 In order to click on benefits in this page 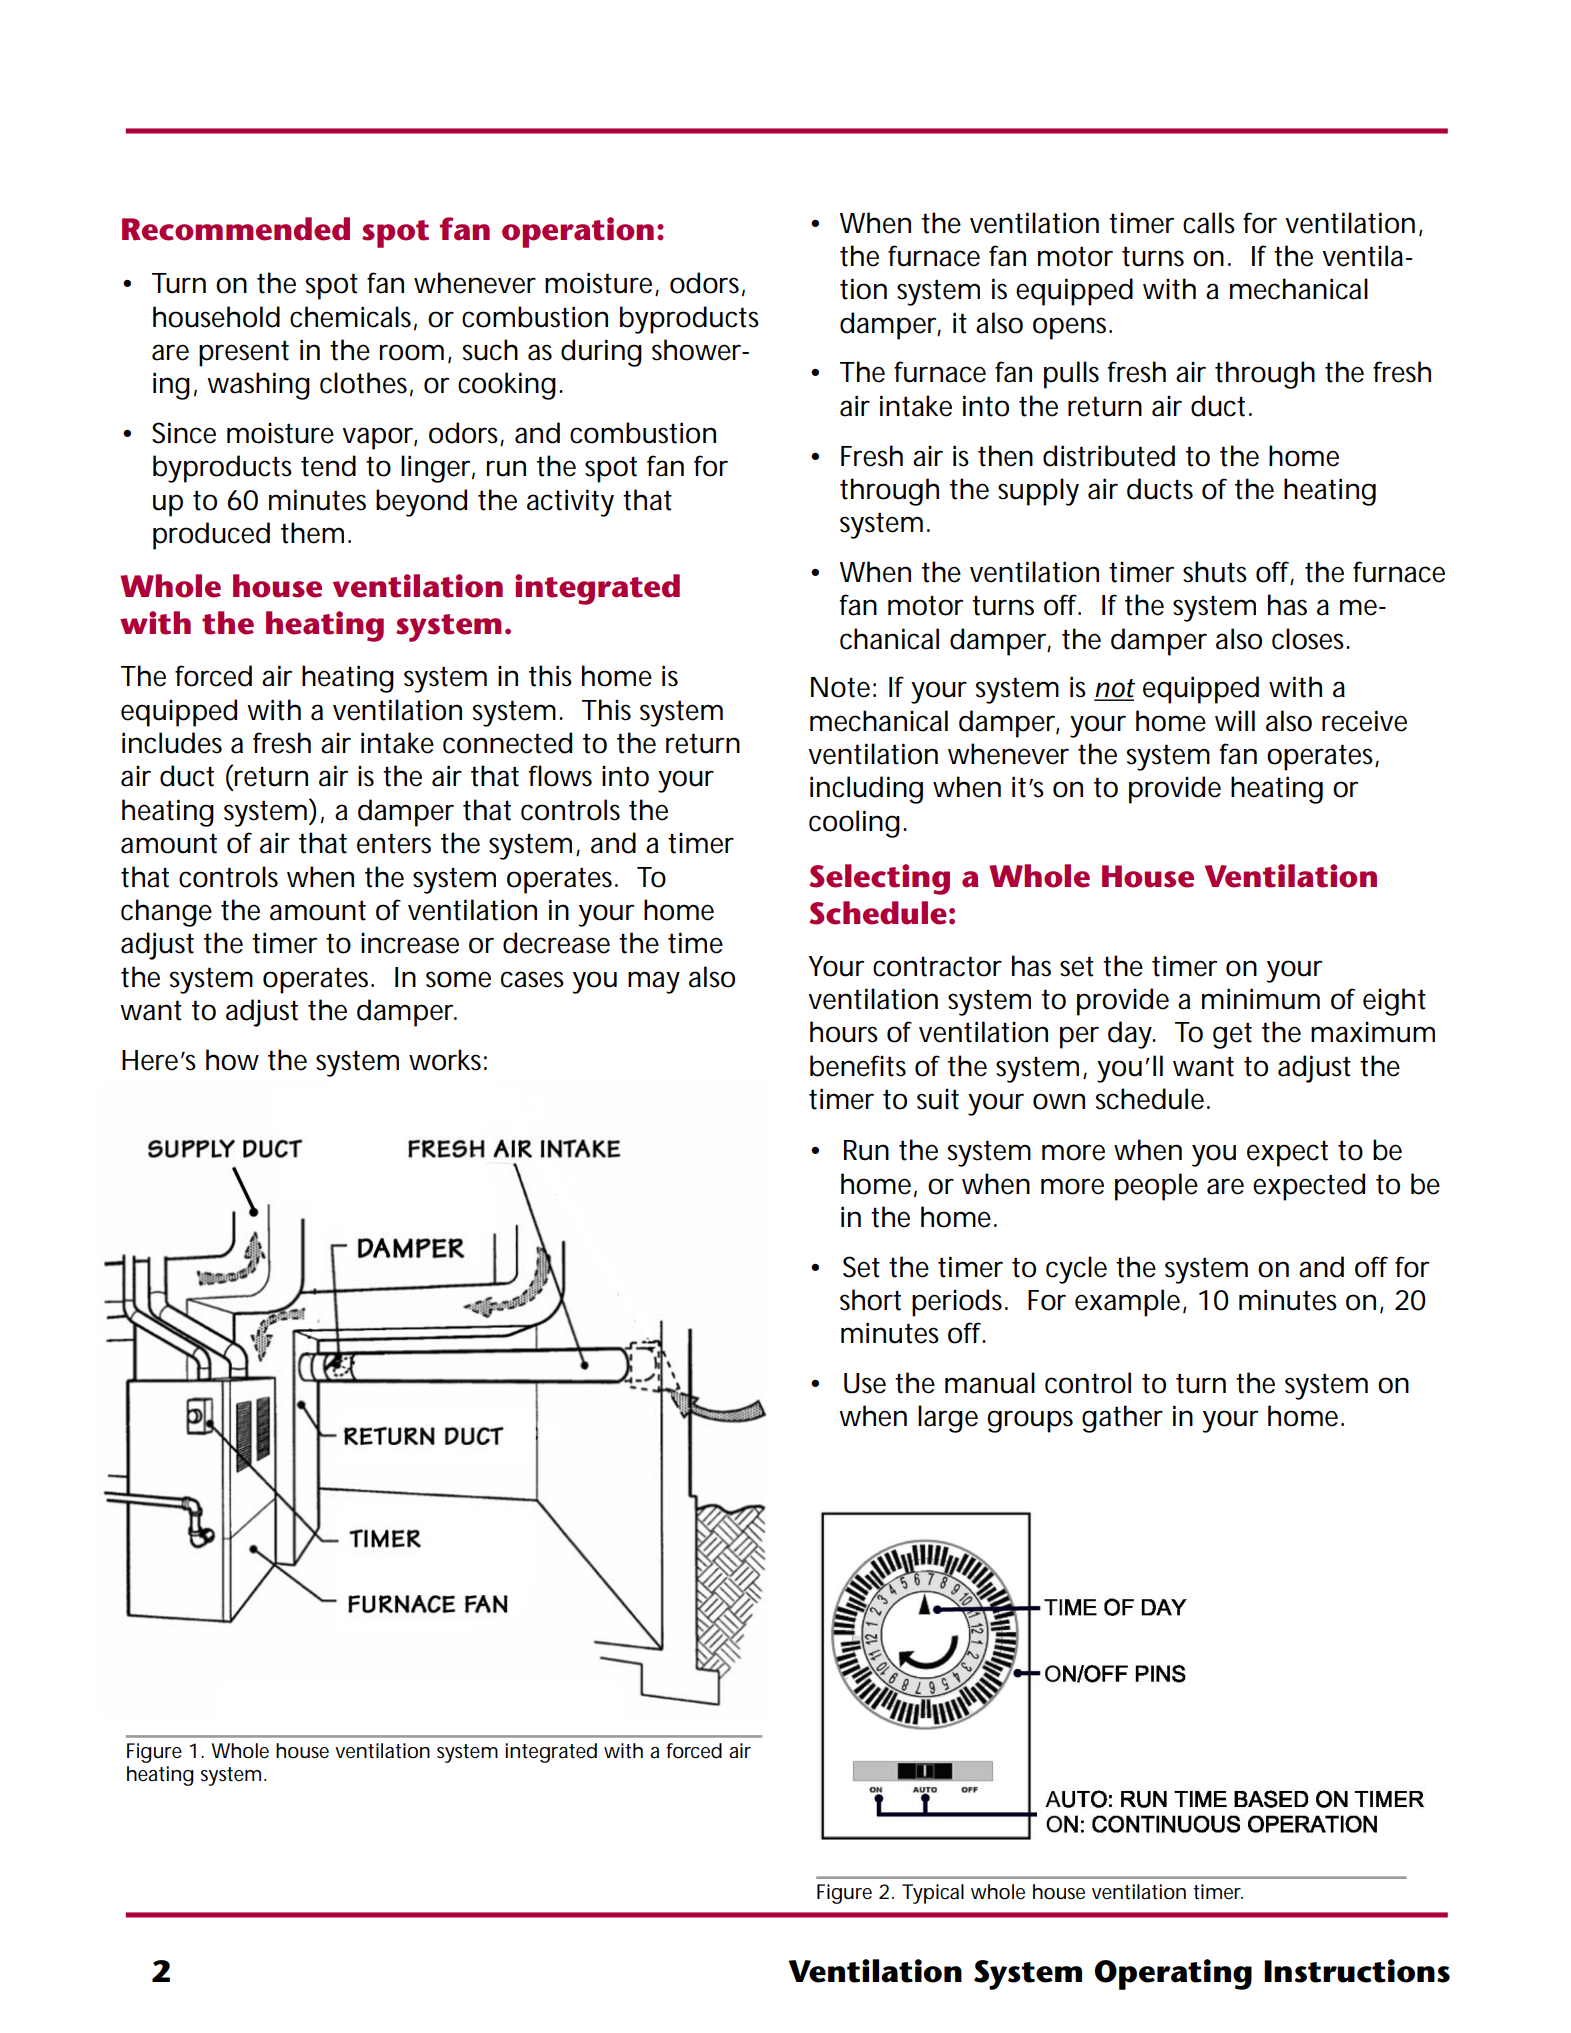, I will do `click(858, 1066)`.
